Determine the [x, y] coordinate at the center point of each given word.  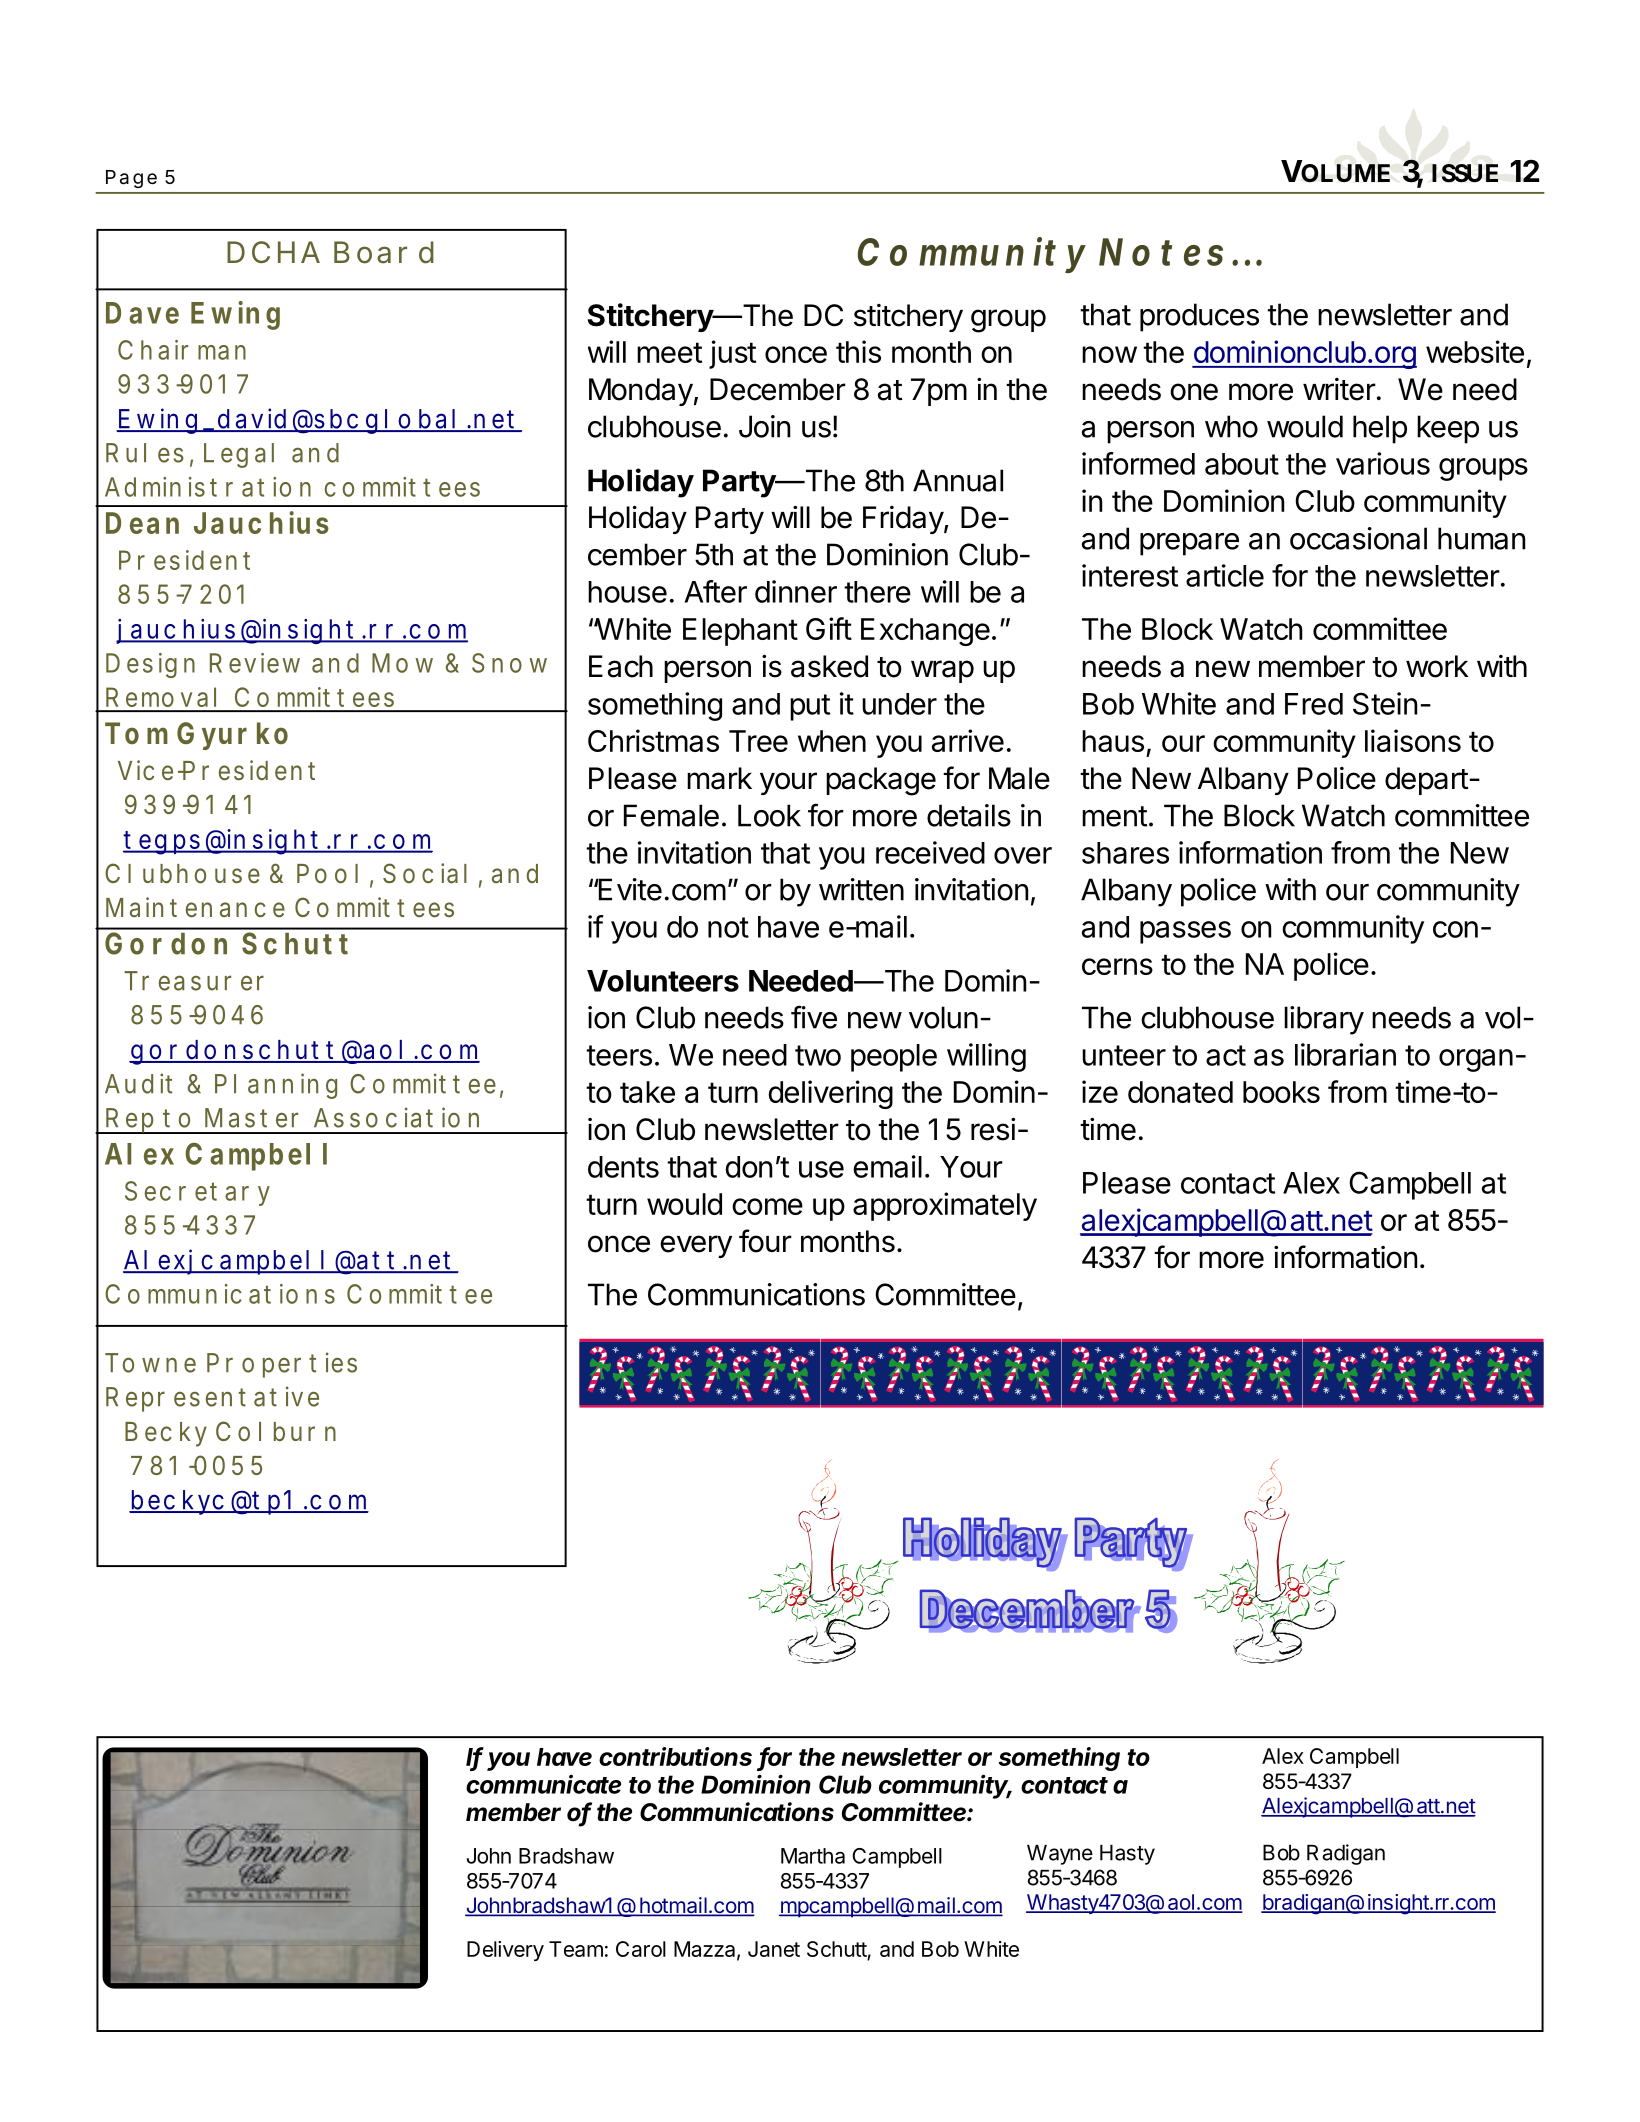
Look [769, 815]
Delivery [505, 1951]
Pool [327, 873]
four [765, 1241]
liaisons [1413, 740]
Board [384, 252]
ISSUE [1465, 173]
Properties [282, 1365]
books [1281, 1092]
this [858, 351]
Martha [813, 1856]
